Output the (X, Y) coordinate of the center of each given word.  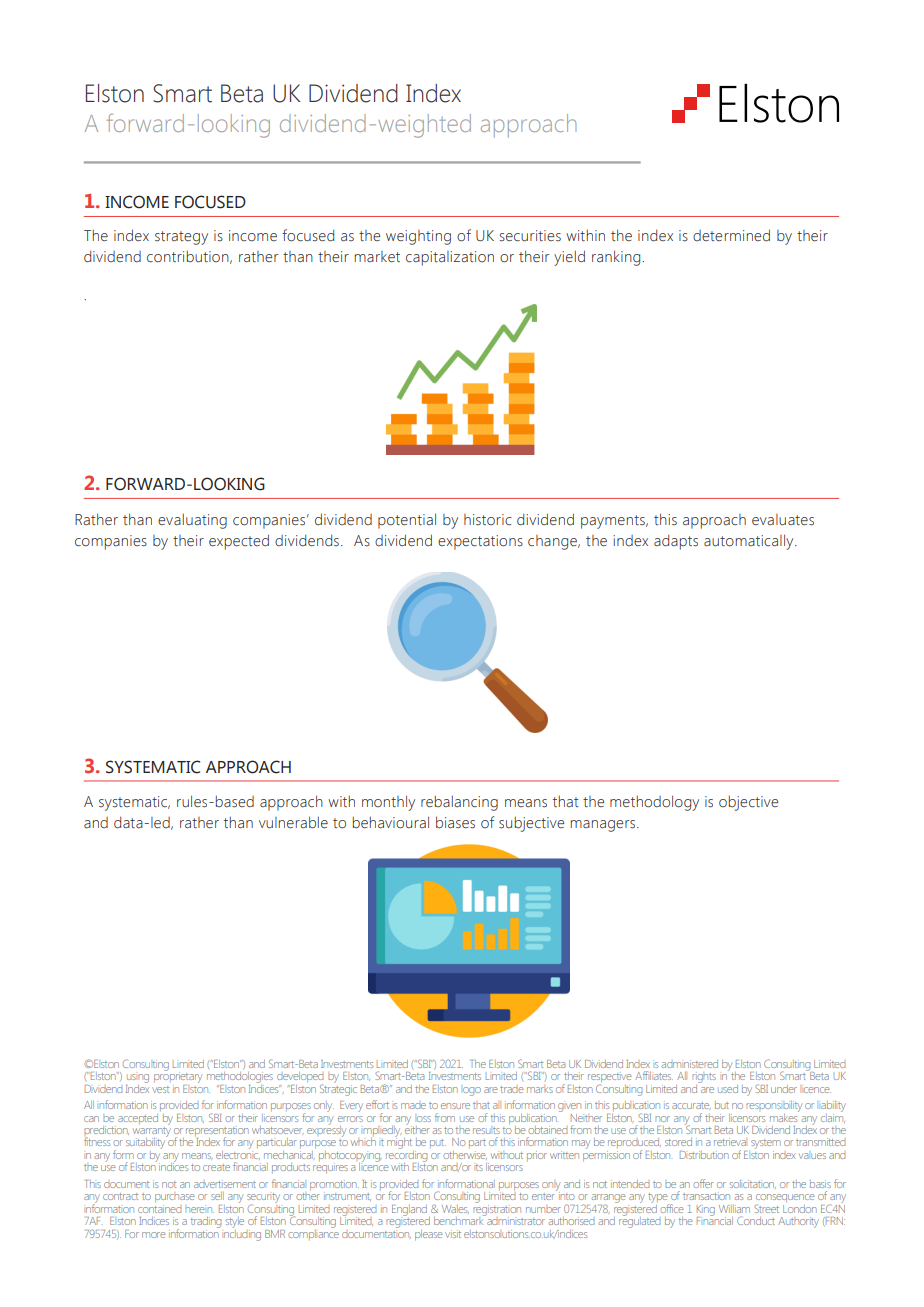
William (734, 1209)
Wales (455, 1209)
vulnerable (293, 822)
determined (731, 235)
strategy (181, 238)
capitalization (450, 258)
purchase (175, 1198)
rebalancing (459, 803)
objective (748, 803)
